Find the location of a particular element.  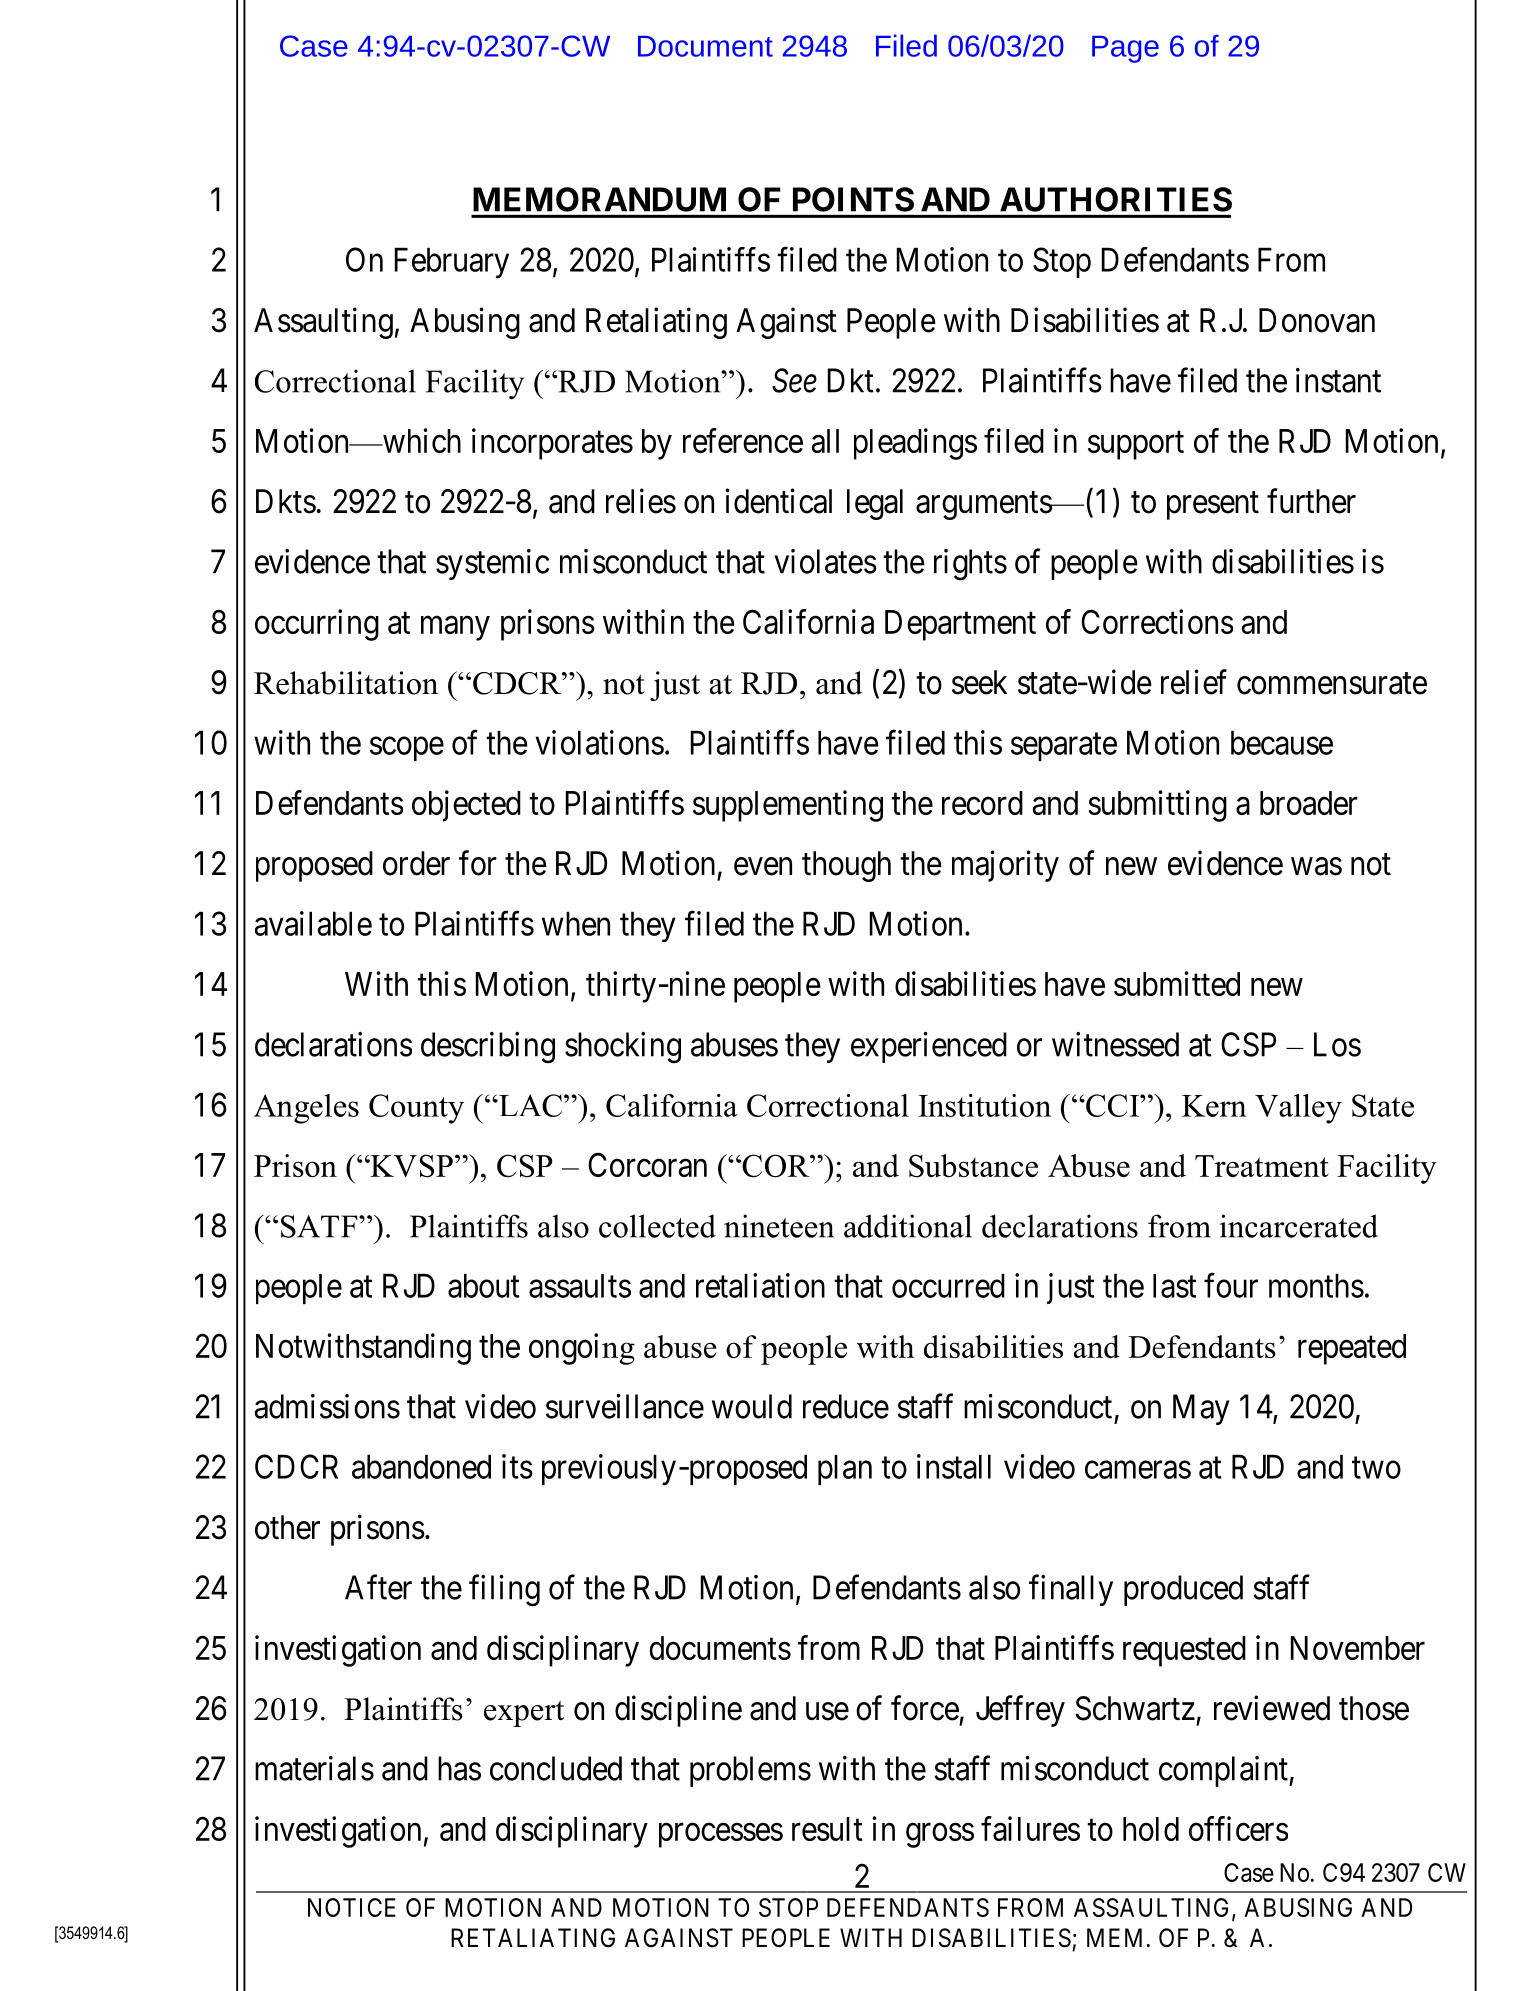

NOTICE is located at coordinates (352, 1907).
